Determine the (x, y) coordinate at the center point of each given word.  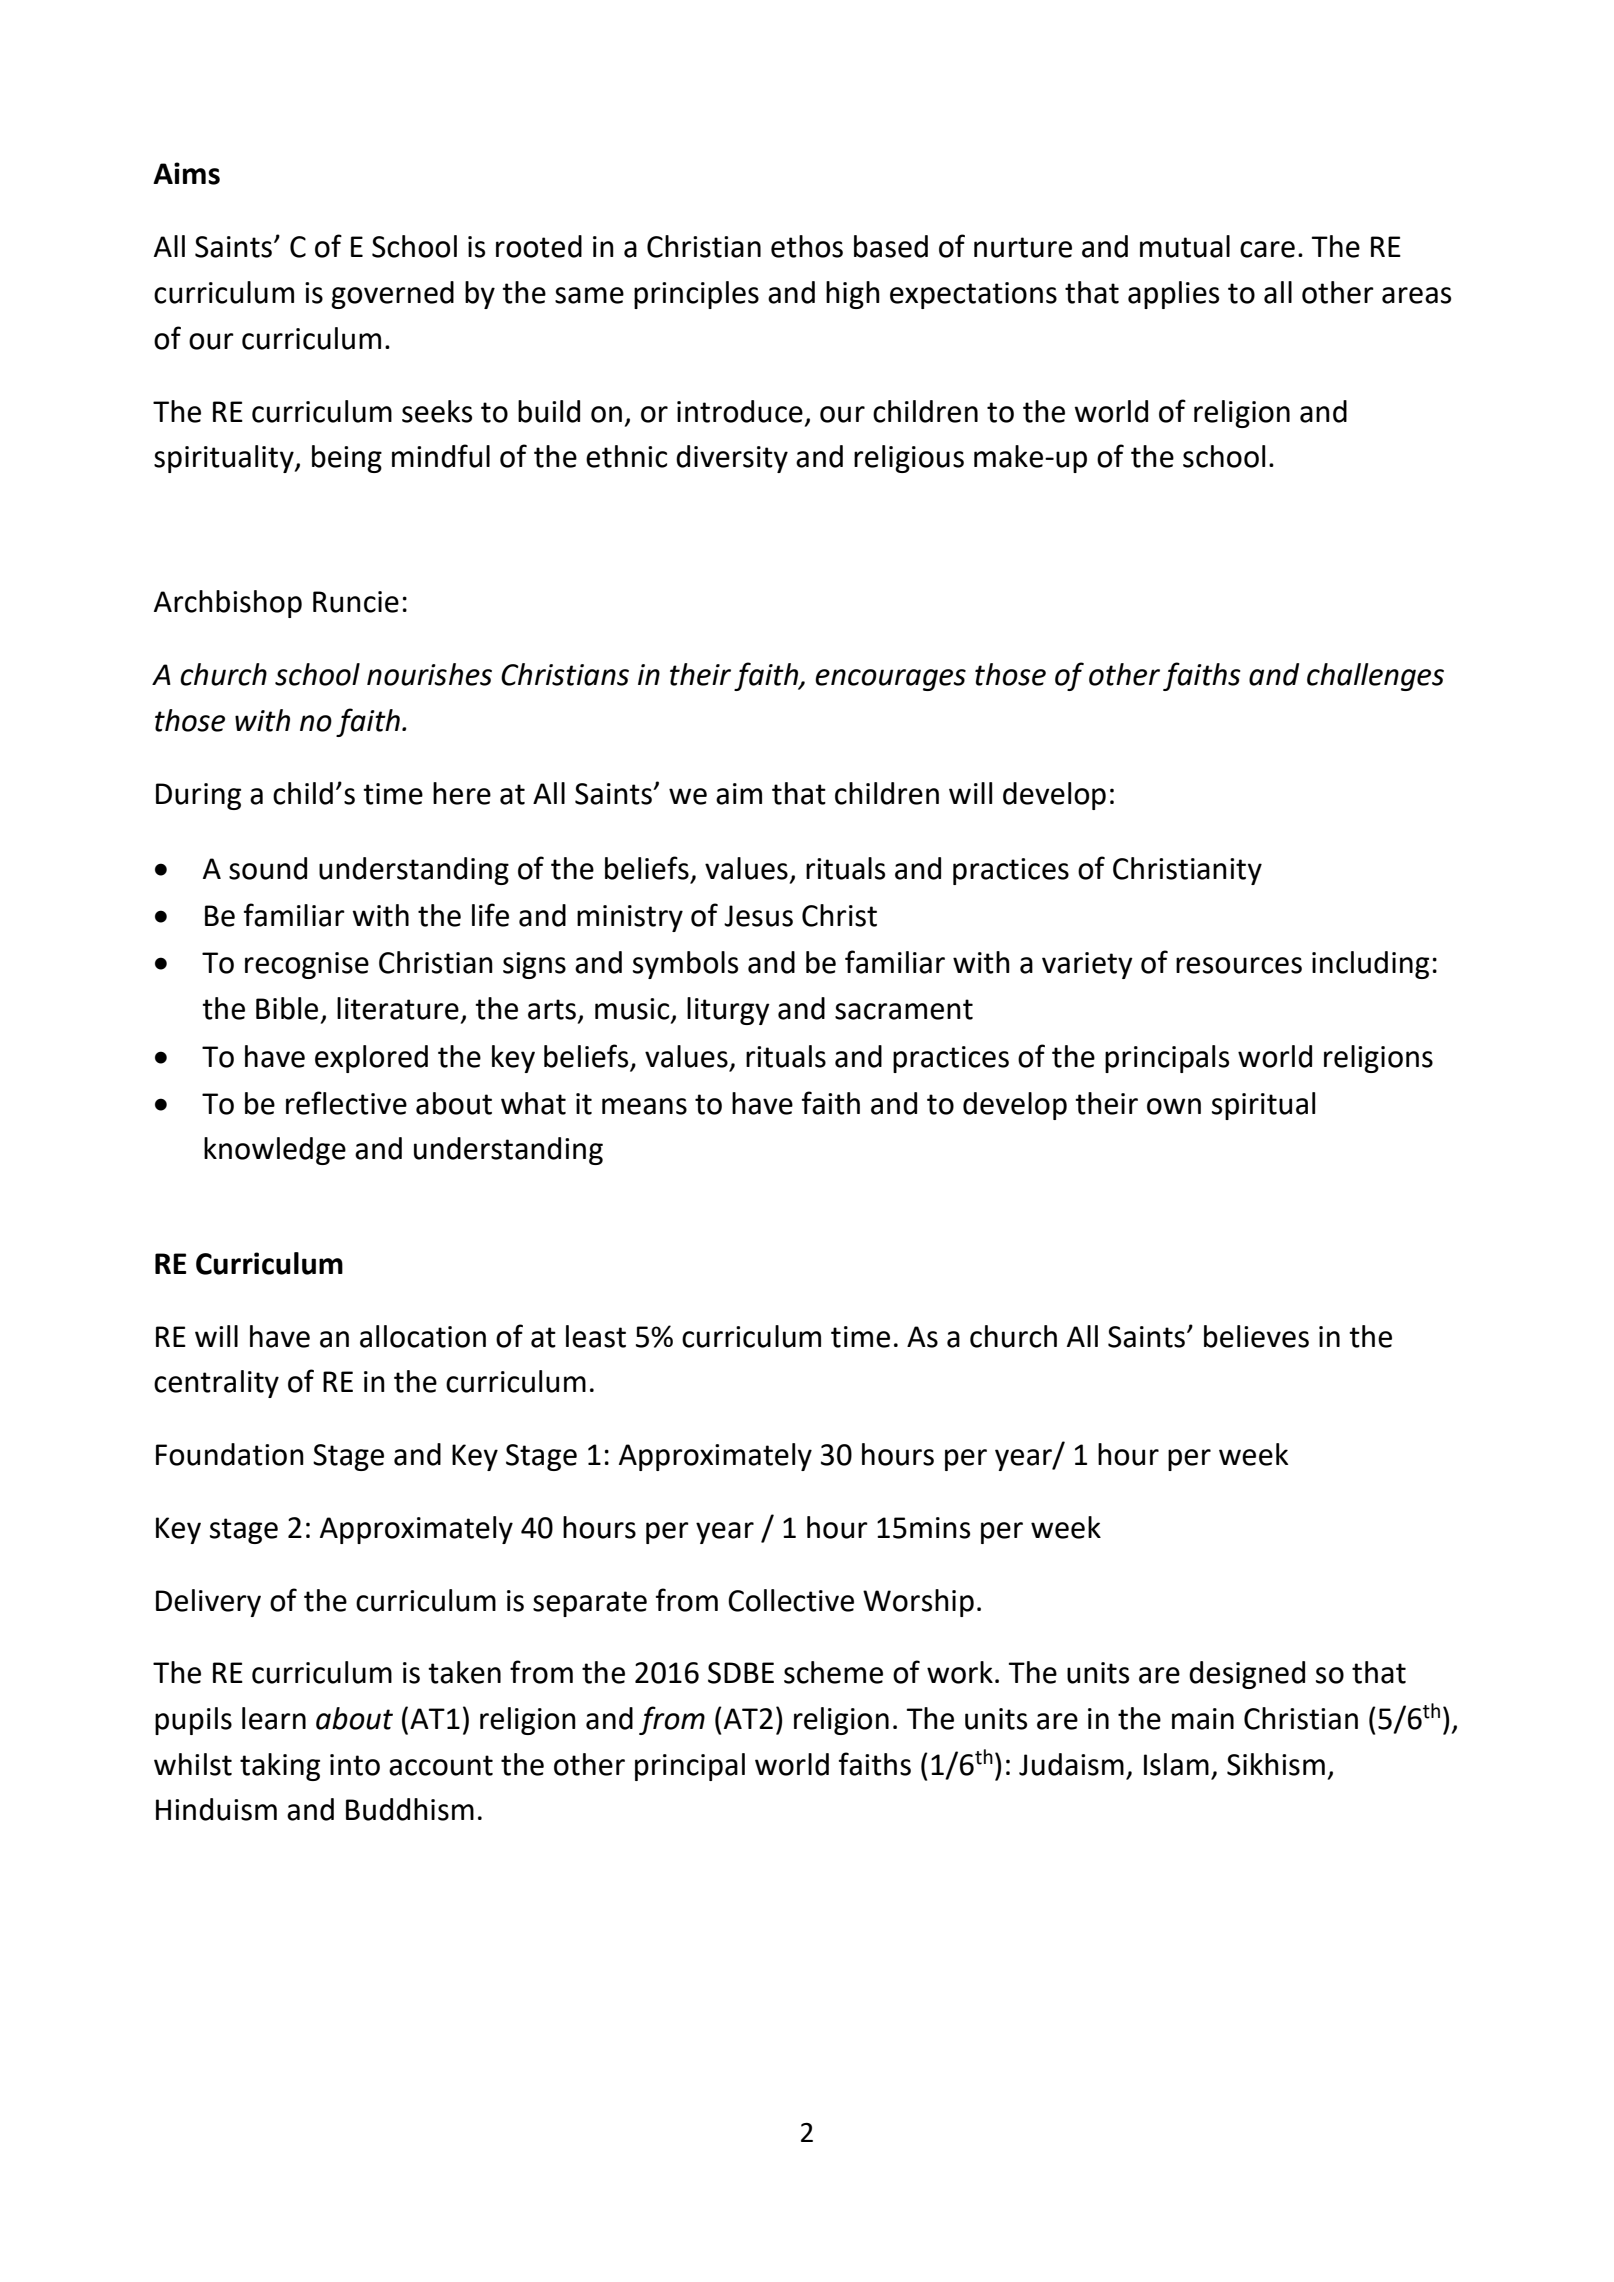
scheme (833, 1672)
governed (392, 295)
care (1267, 249)
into (355, 1765)
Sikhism (1276, 1764)
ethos (807, 246)
